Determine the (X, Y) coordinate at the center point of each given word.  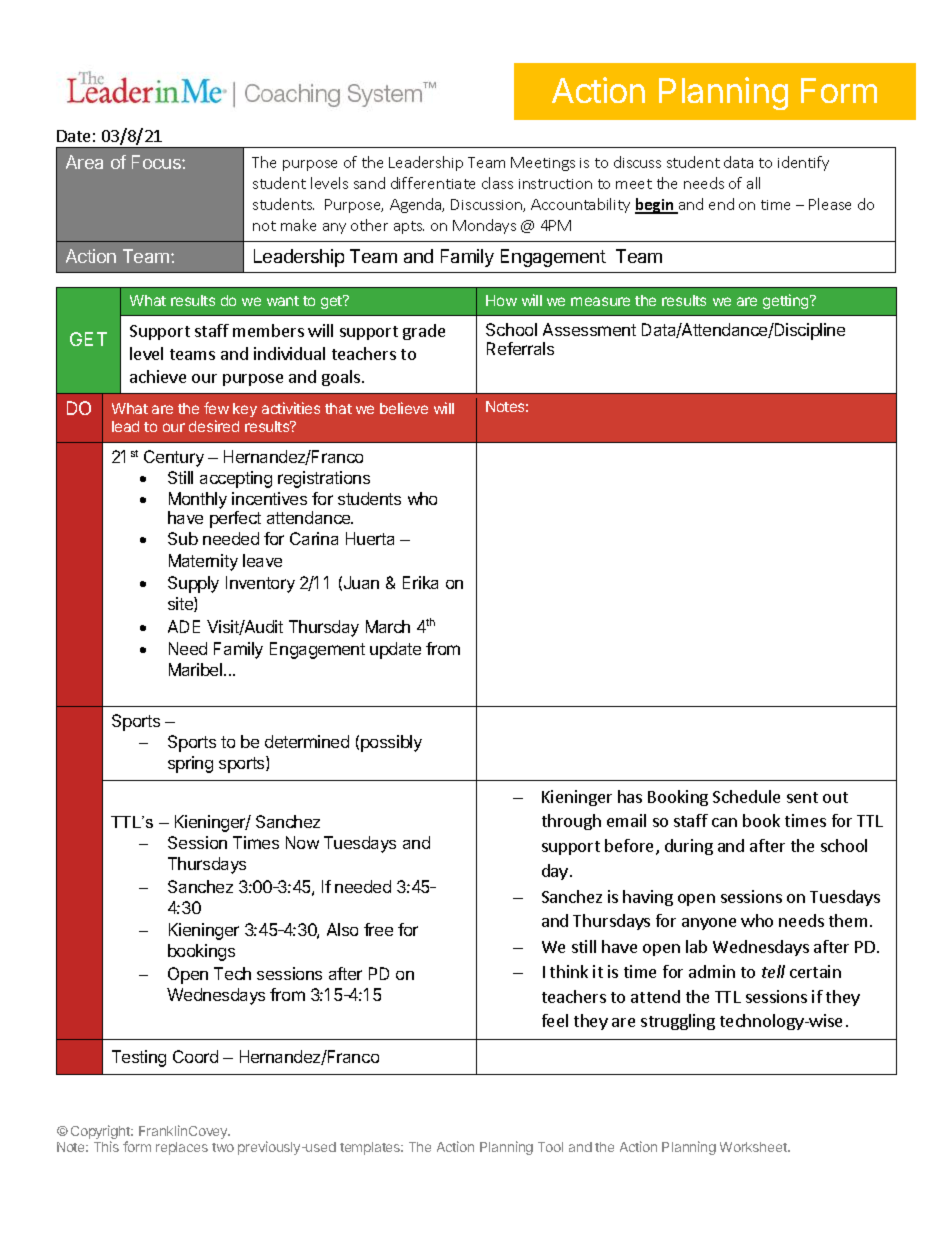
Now (302, 842)
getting (787, 301)
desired (214, 426)
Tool (550, 1147)
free (378, 929)
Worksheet (754, 1147)
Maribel (197, 669)
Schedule (746, 796)
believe (404, 408)
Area (84, 162)
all (753, 183)
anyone (709, 924)
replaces (182, 1148)
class (497, 183)
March (388, 626)
